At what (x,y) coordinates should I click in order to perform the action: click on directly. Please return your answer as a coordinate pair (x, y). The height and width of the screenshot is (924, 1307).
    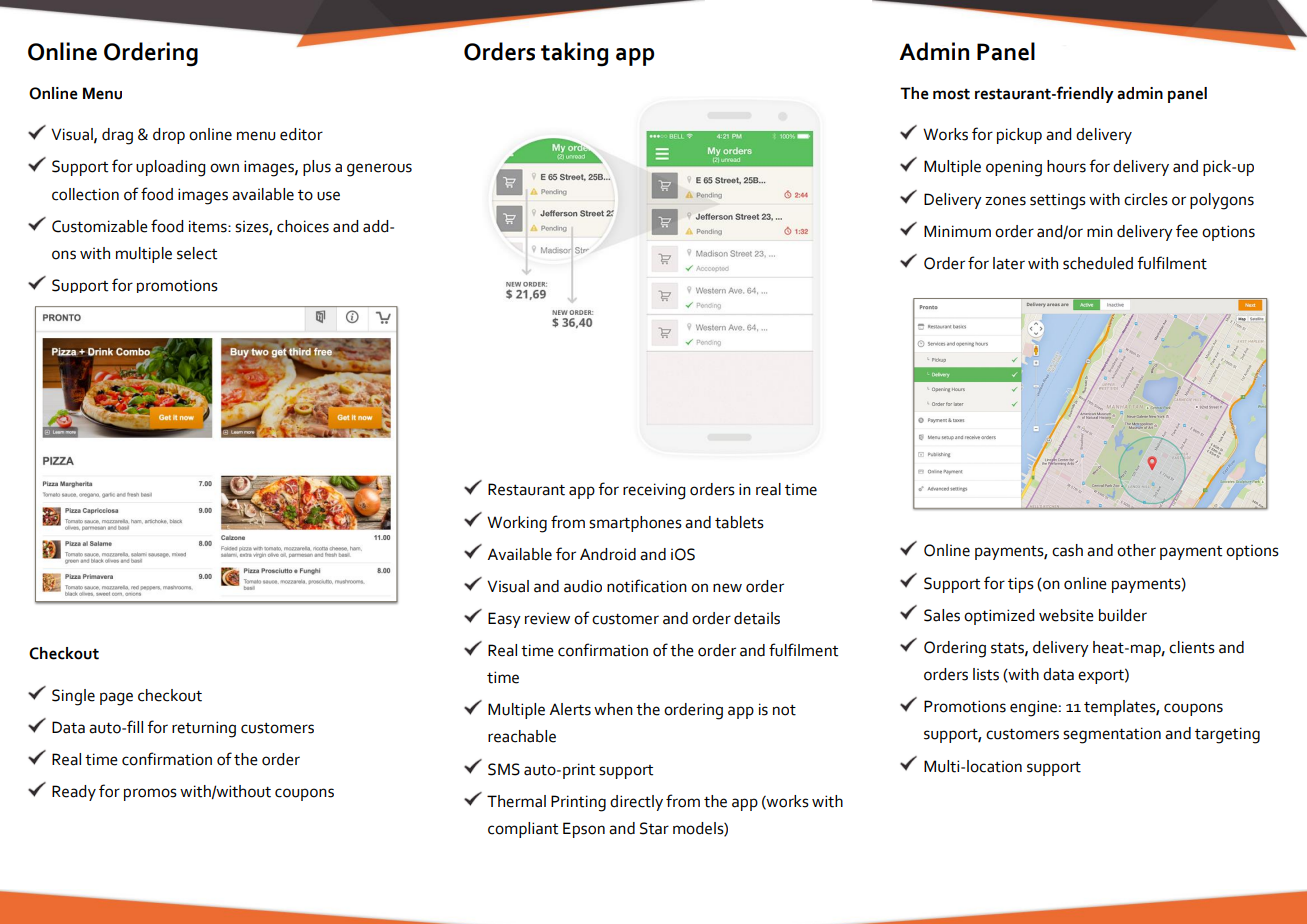
    Looking at the image, I should click on (636, 803).
